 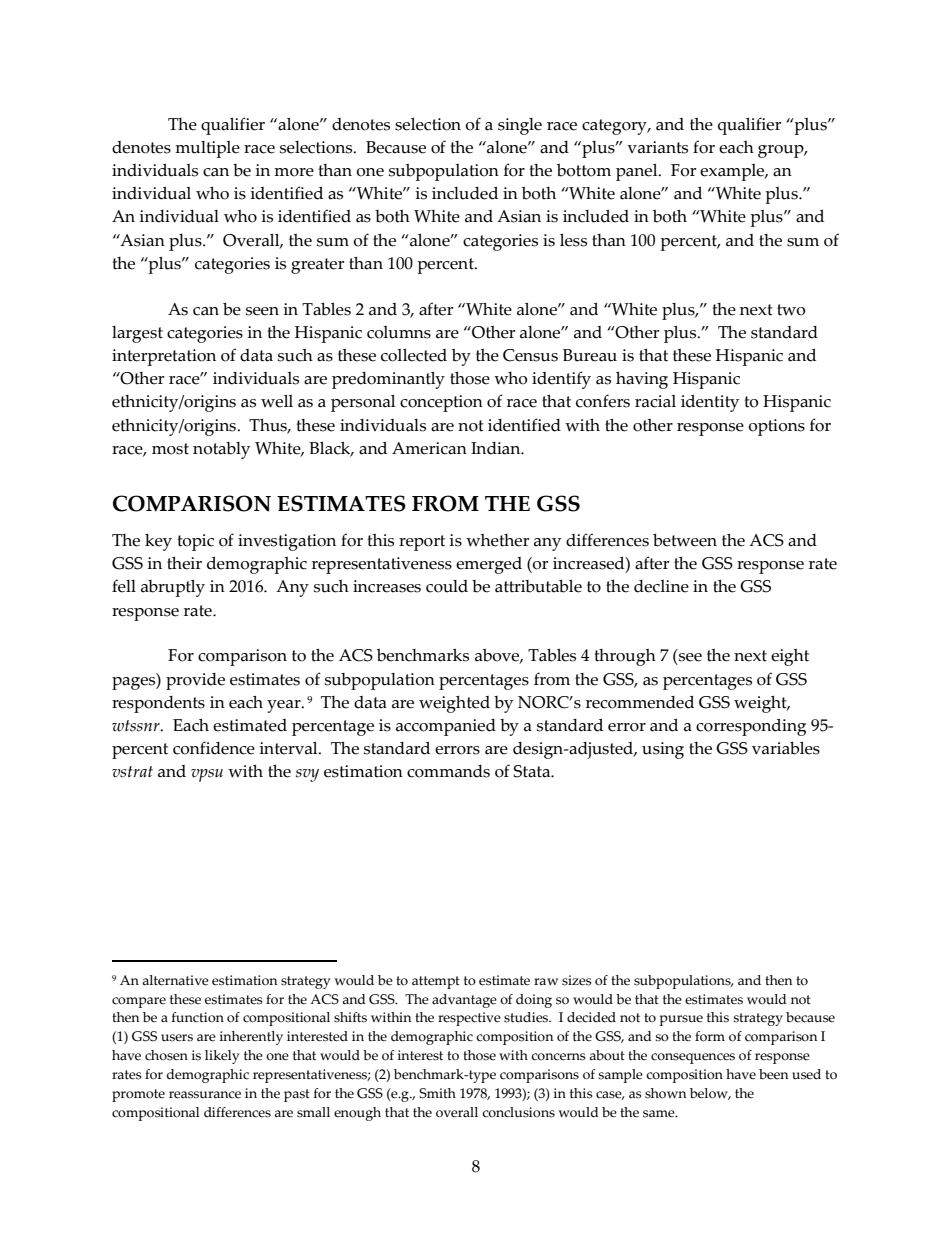 I want to click on decline, so click(x=661, y=586).
